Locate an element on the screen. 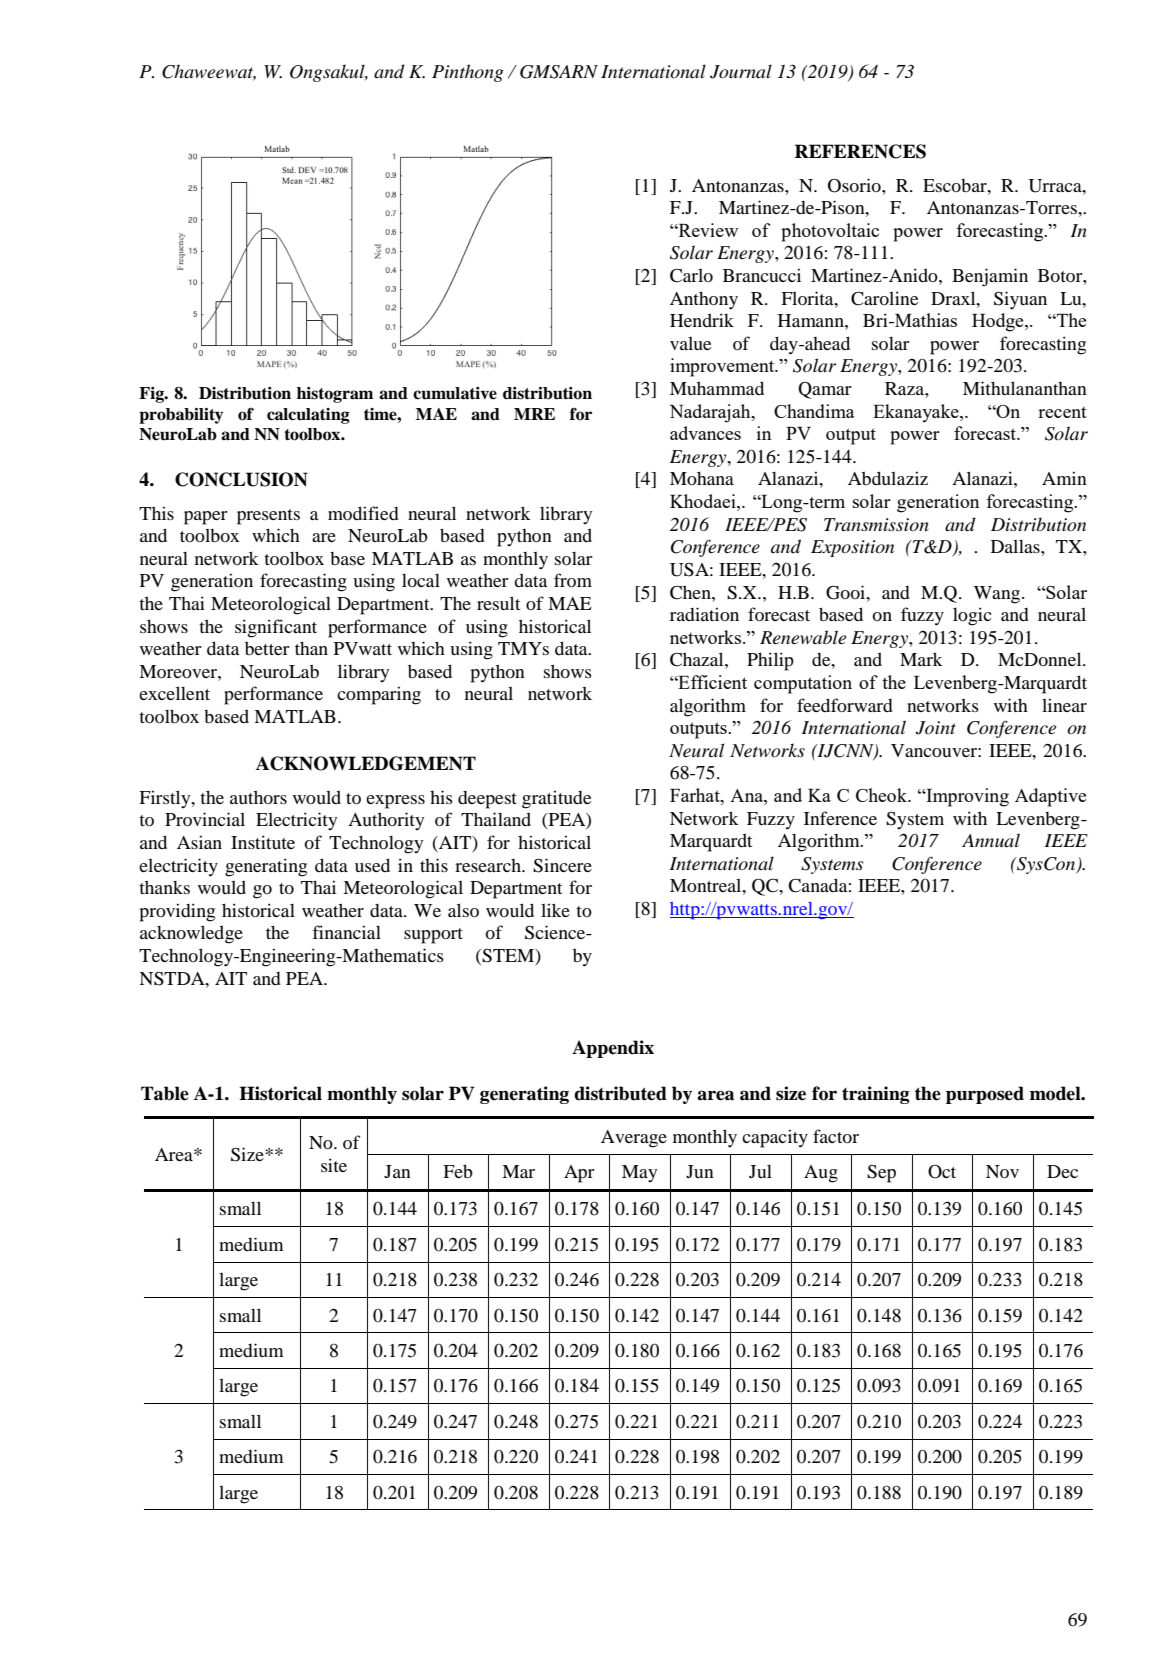 The height and width of the screenshot is (1655, 1171). Oct is located at coordinates (942, 1172).
